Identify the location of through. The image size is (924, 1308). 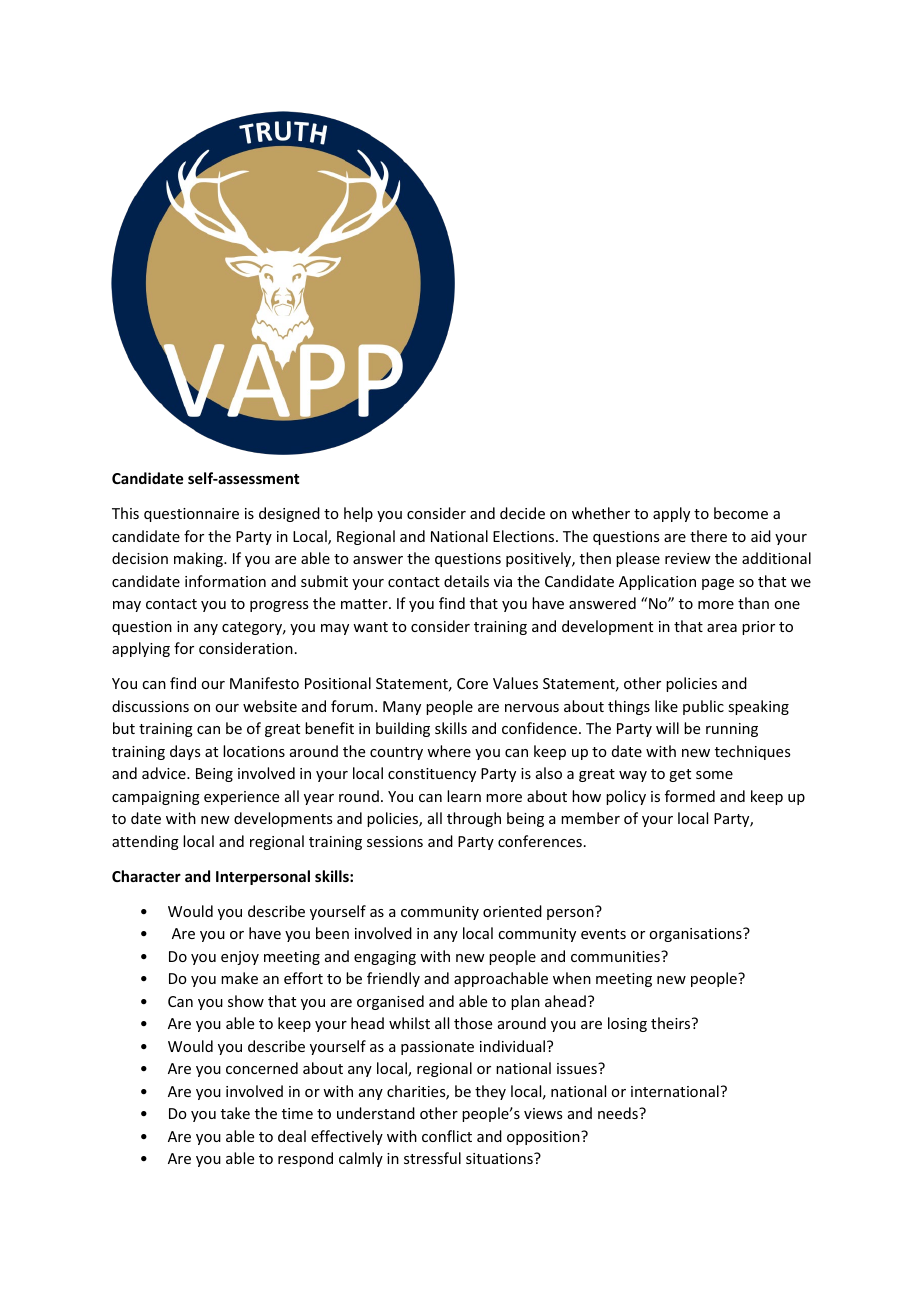
(474, 819).
